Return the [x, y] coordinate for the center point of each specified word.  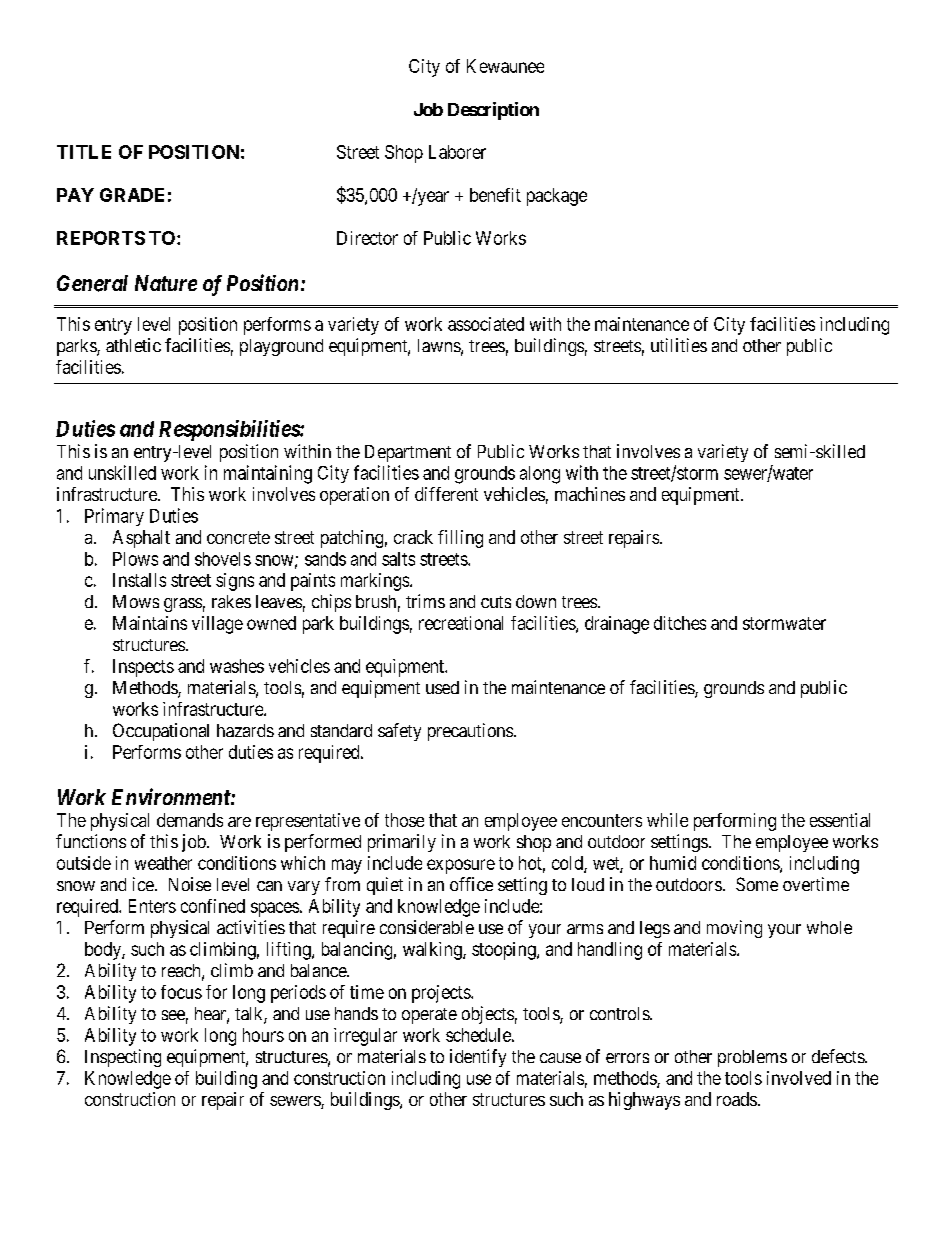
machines [590, 494]
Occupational [161, 732]
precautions [470, 732]
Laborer [457, 152]
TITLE [84, 152]
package [557, 197]
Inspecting [123, 1058]
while [667, 820]
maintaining [268, 474]
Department [408, 453]
